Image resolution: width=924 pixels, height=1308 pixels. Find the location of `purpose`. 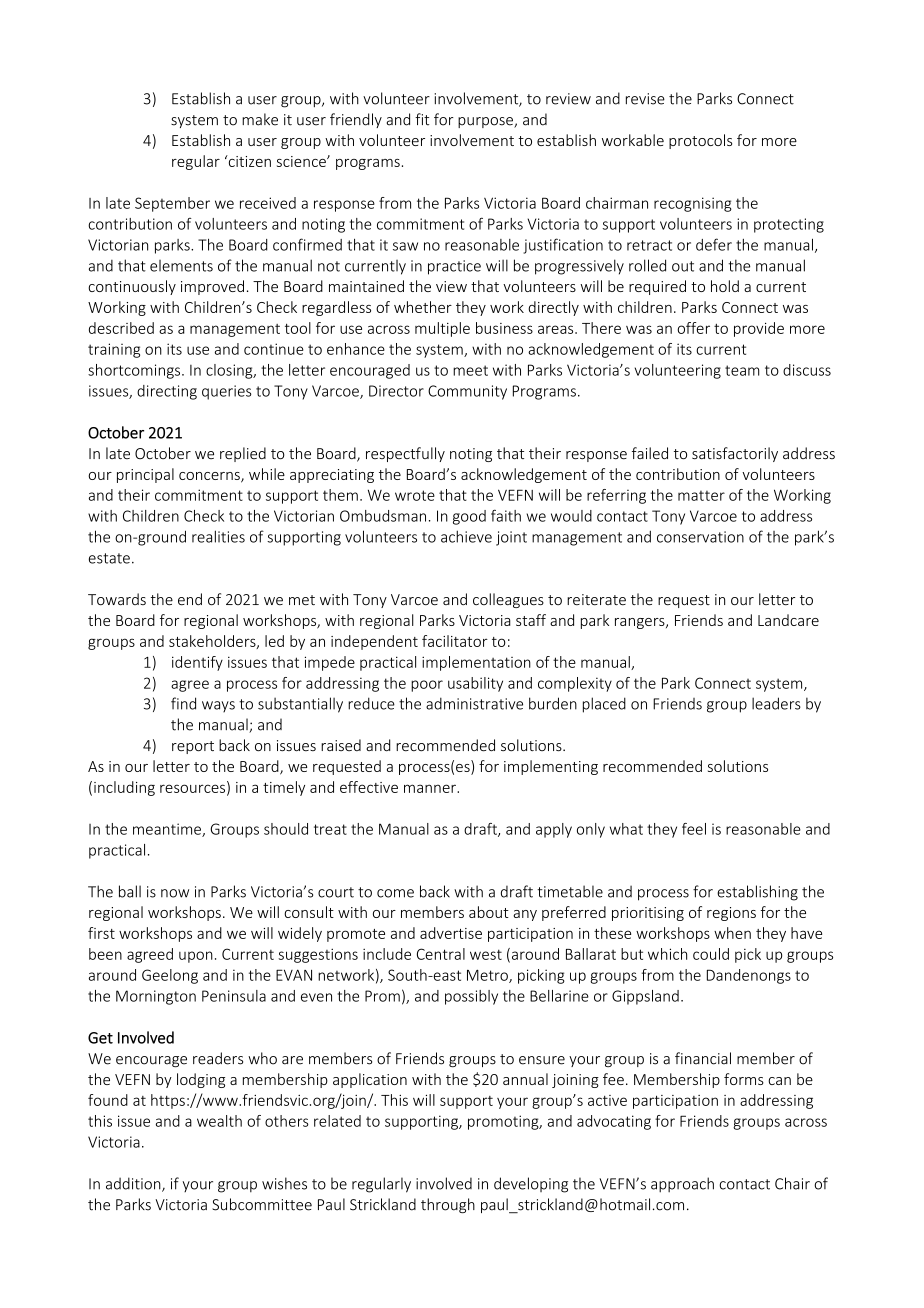

purpose is located at coordinates (486, 122).
